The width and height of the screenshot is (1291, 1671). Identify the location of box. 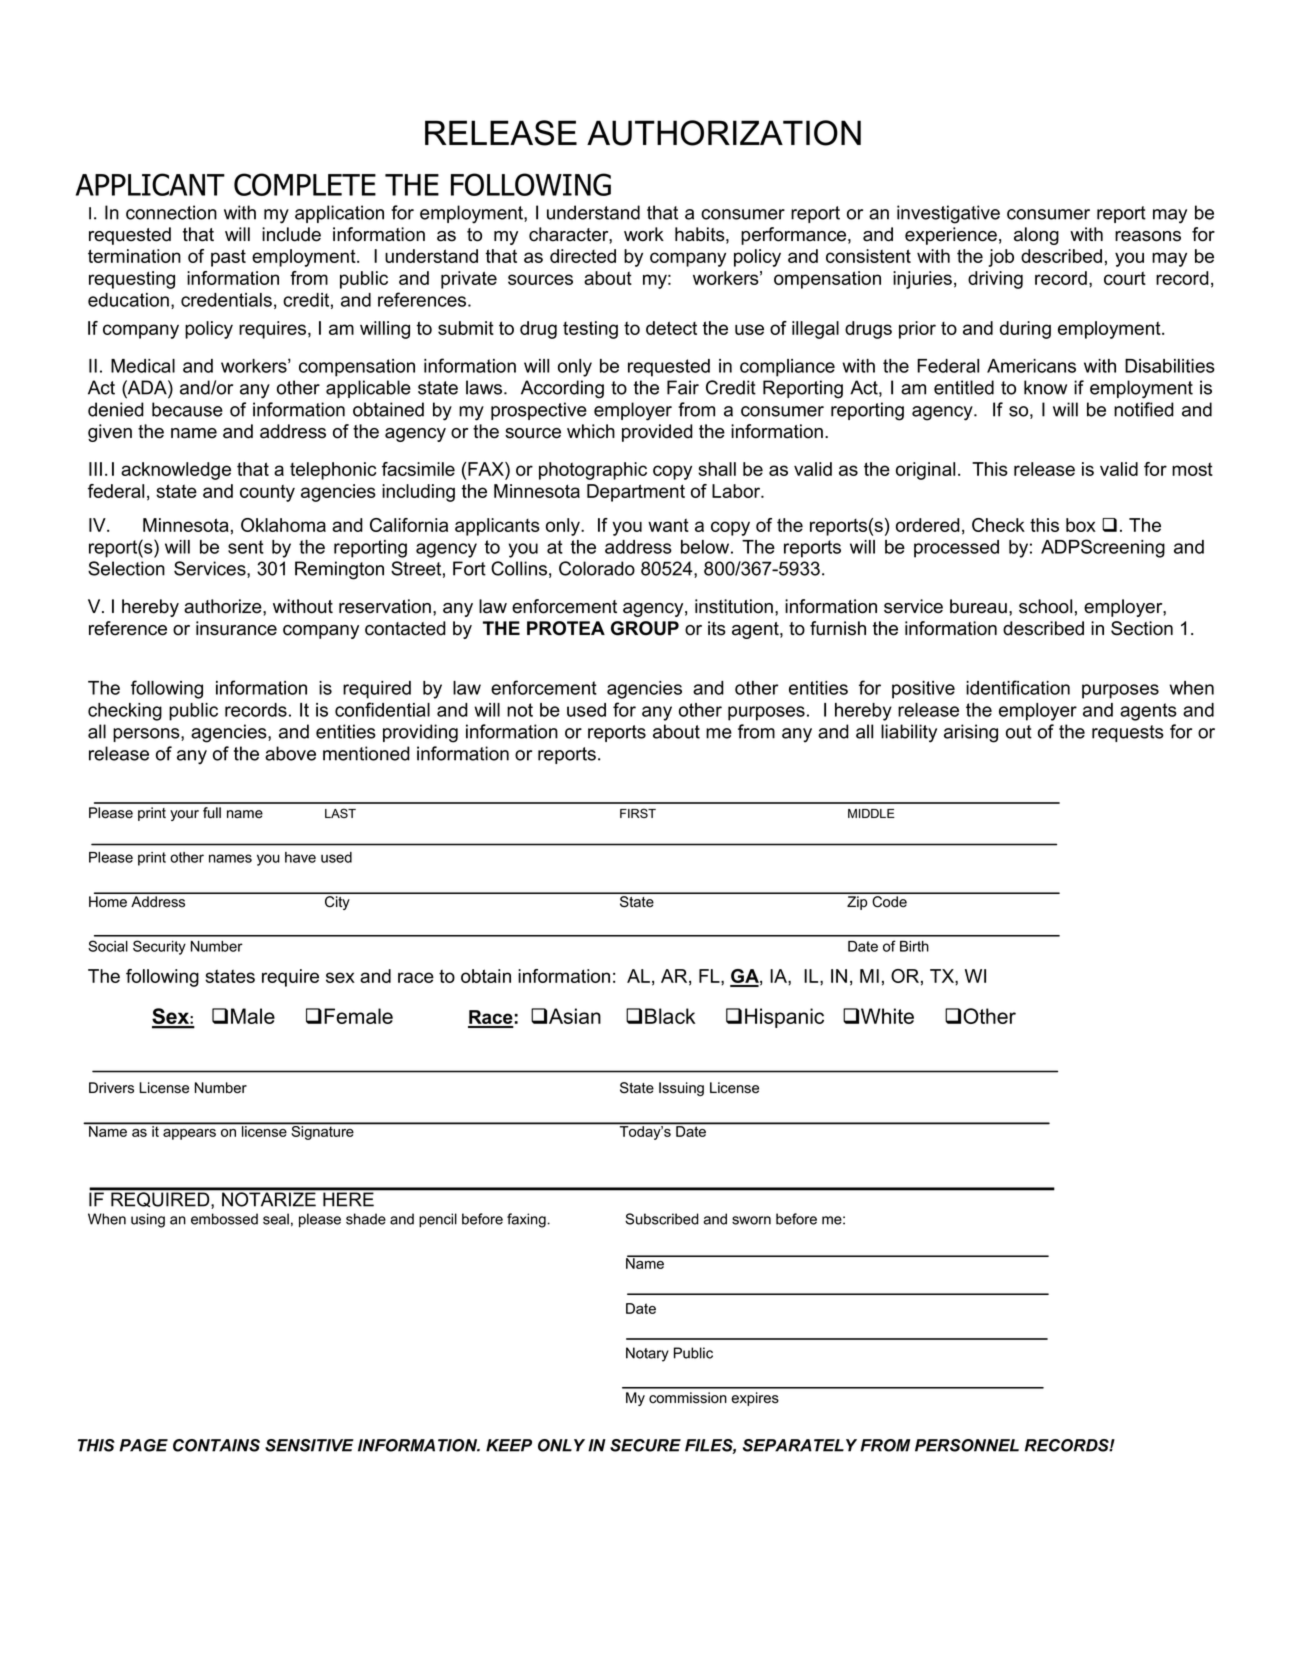
(1081, 525).
